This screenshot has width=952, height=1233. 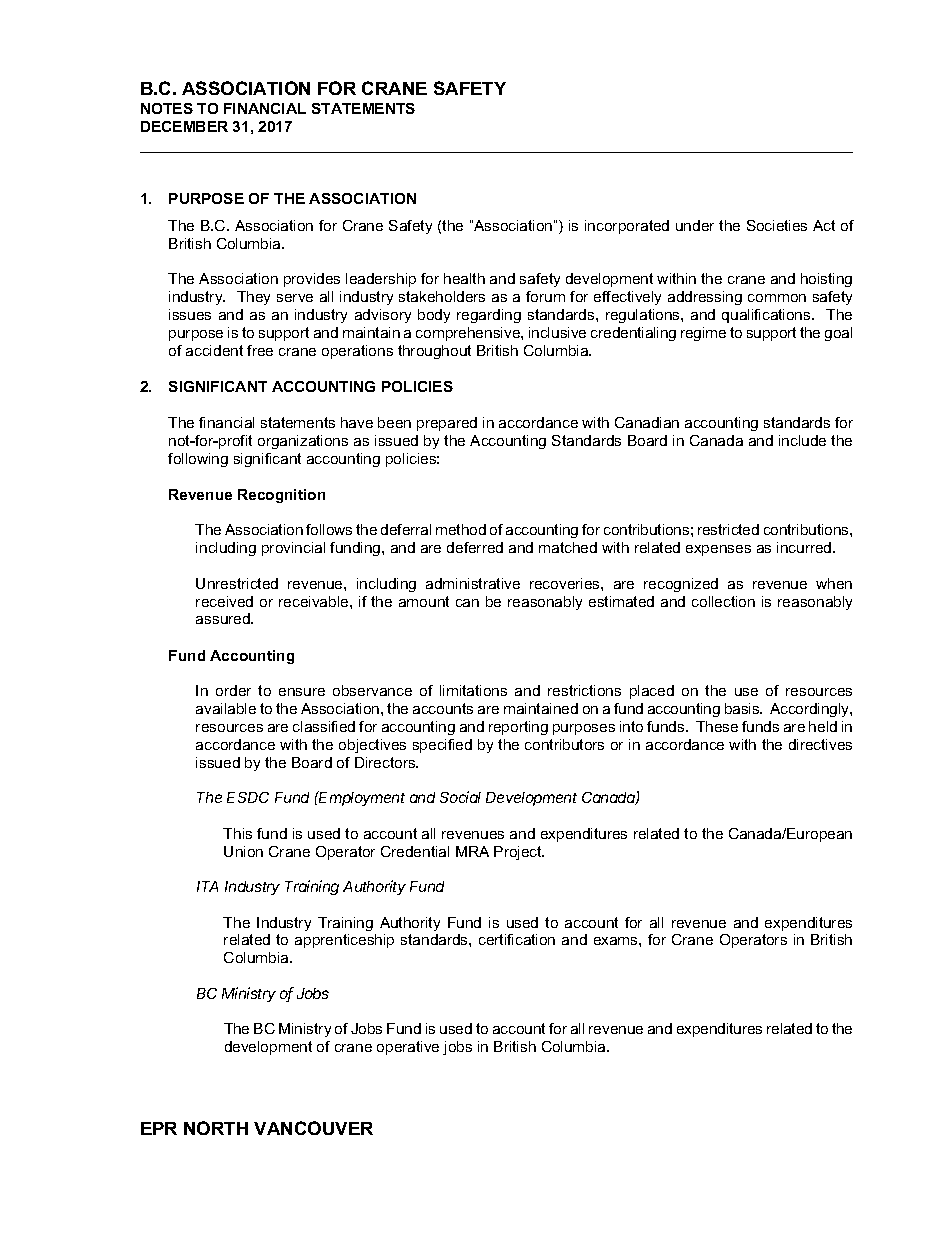 I want to click on assured, so click(x=224, y=618).
